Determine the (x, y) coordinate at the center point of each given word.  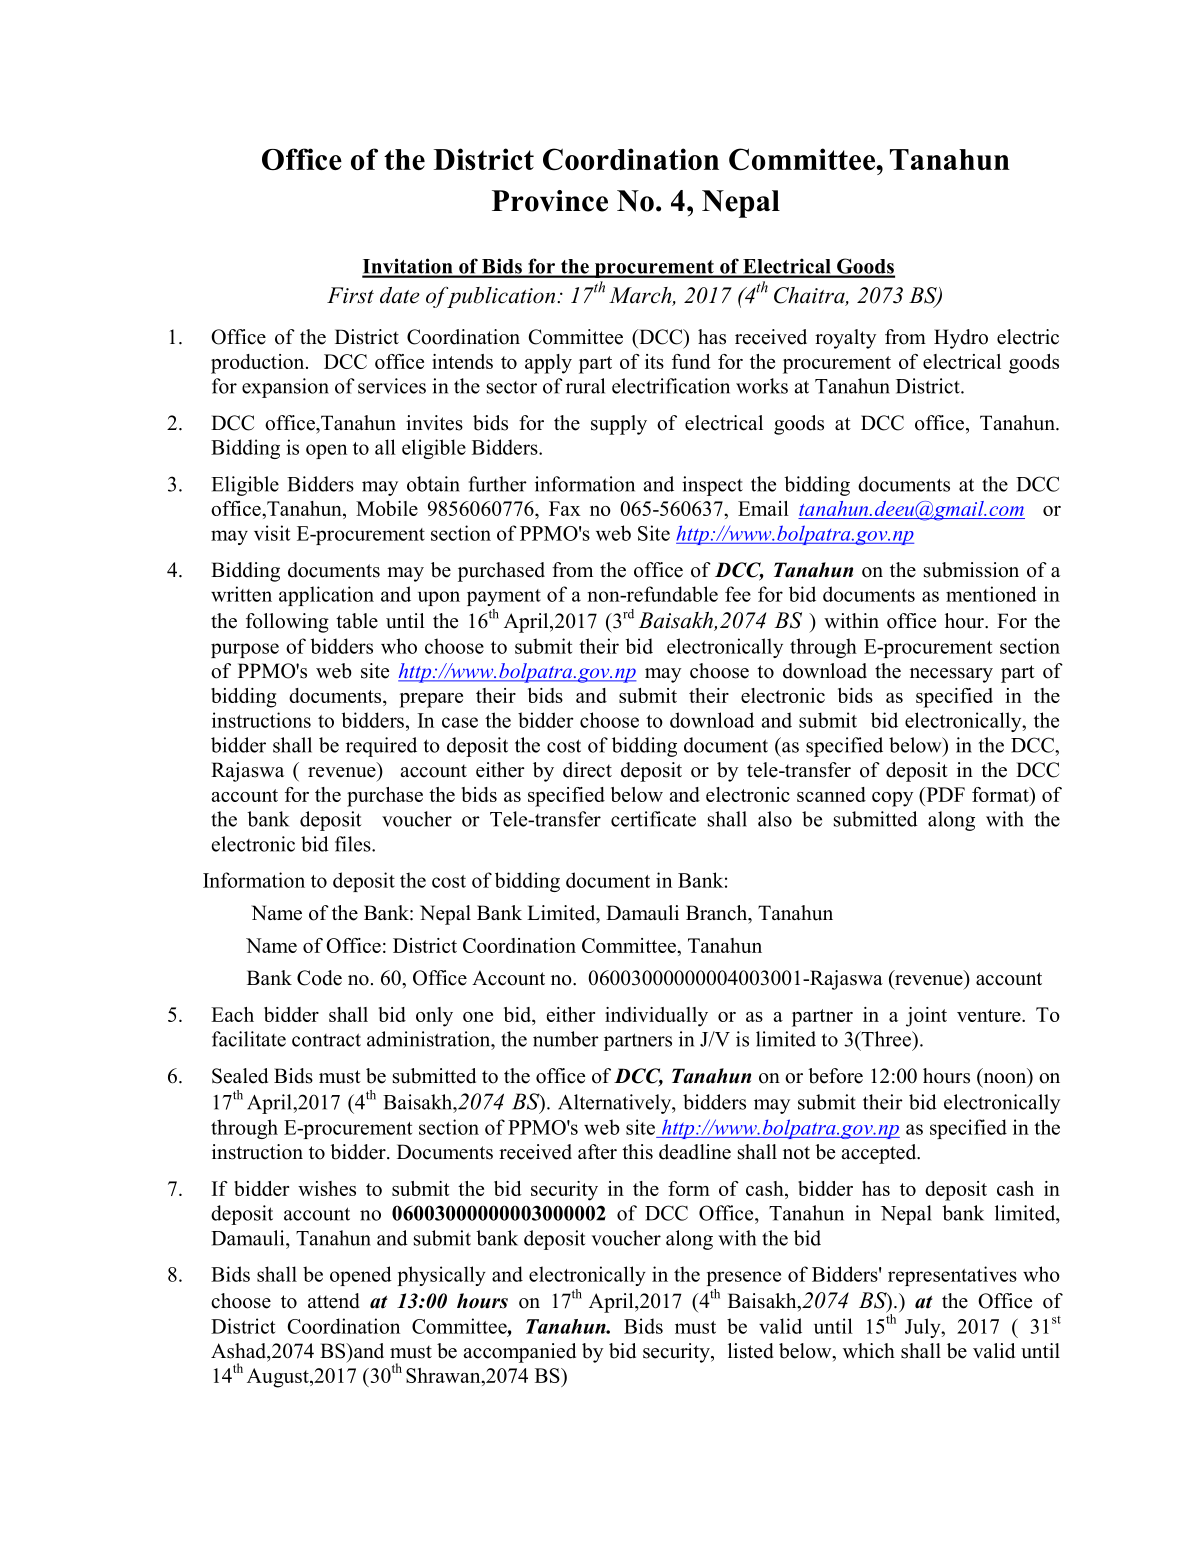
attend (334, 1301)
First (350, 295)
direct (587, 770)
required (381, 747)
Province (550, 201)
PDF (944, 794)
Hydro (961, 339)
